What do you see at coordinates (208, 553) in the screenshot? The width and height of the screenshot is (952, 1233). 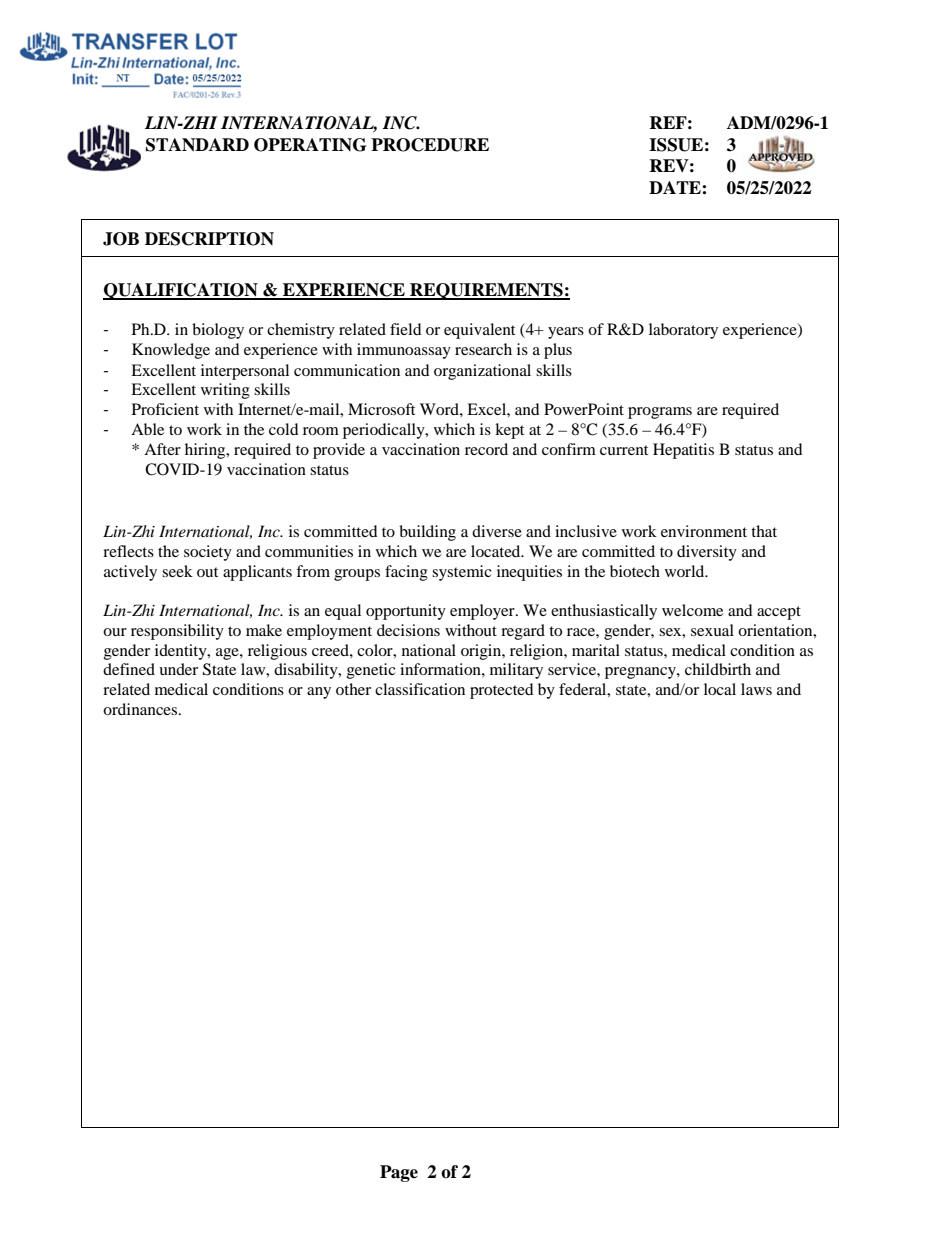 I see `society` at bounding box center [208, 553].
